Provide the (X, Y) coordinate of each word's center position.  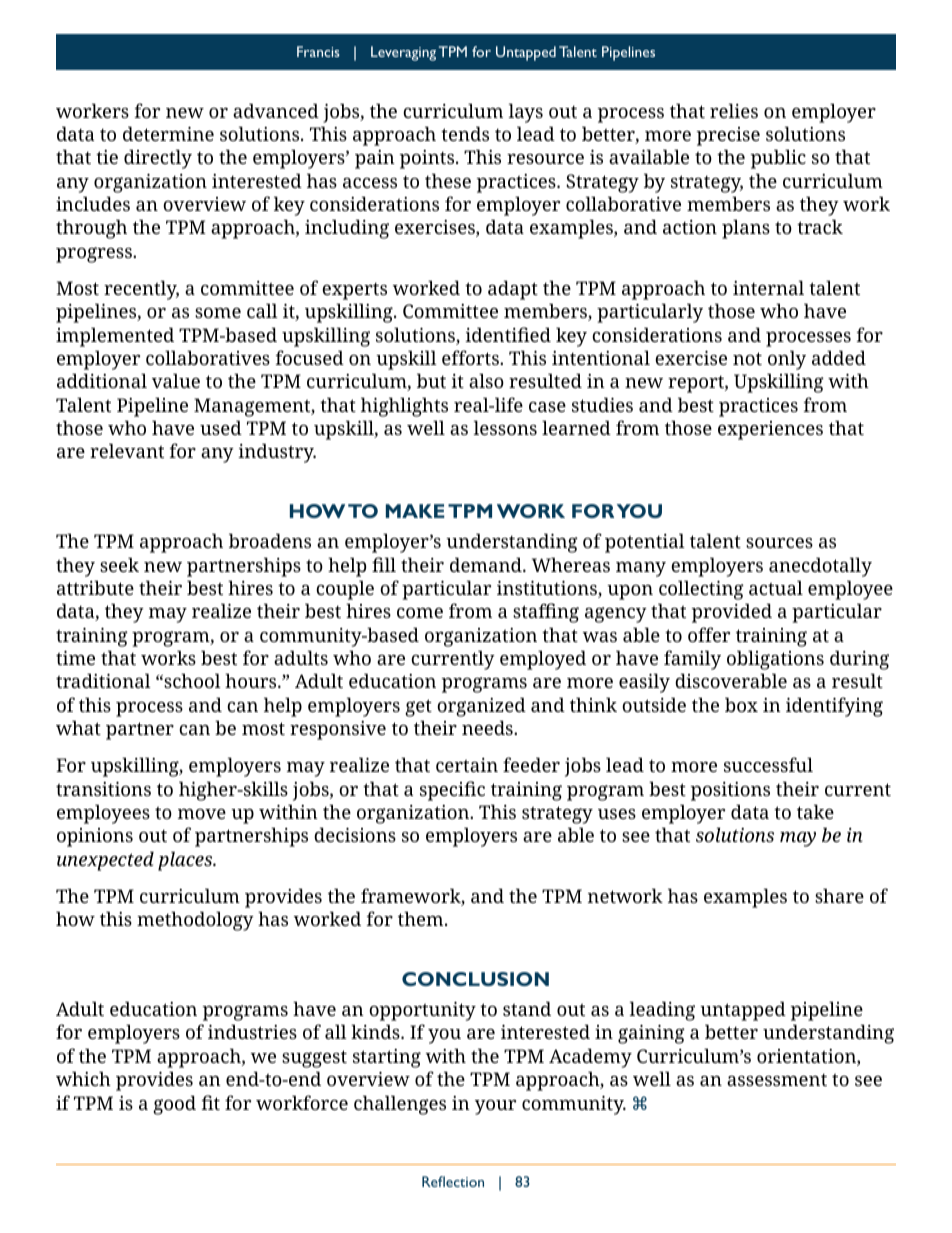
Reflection (453, 1181)
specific (452, 791)
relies (734, 110)
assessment (777, 1079)
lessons (505, 427)
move (202, 814)
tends (465, 133)
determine (168, 133)
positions (730, 791)
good (174, 1105)
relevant (127, 450)
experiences (770, 430)
